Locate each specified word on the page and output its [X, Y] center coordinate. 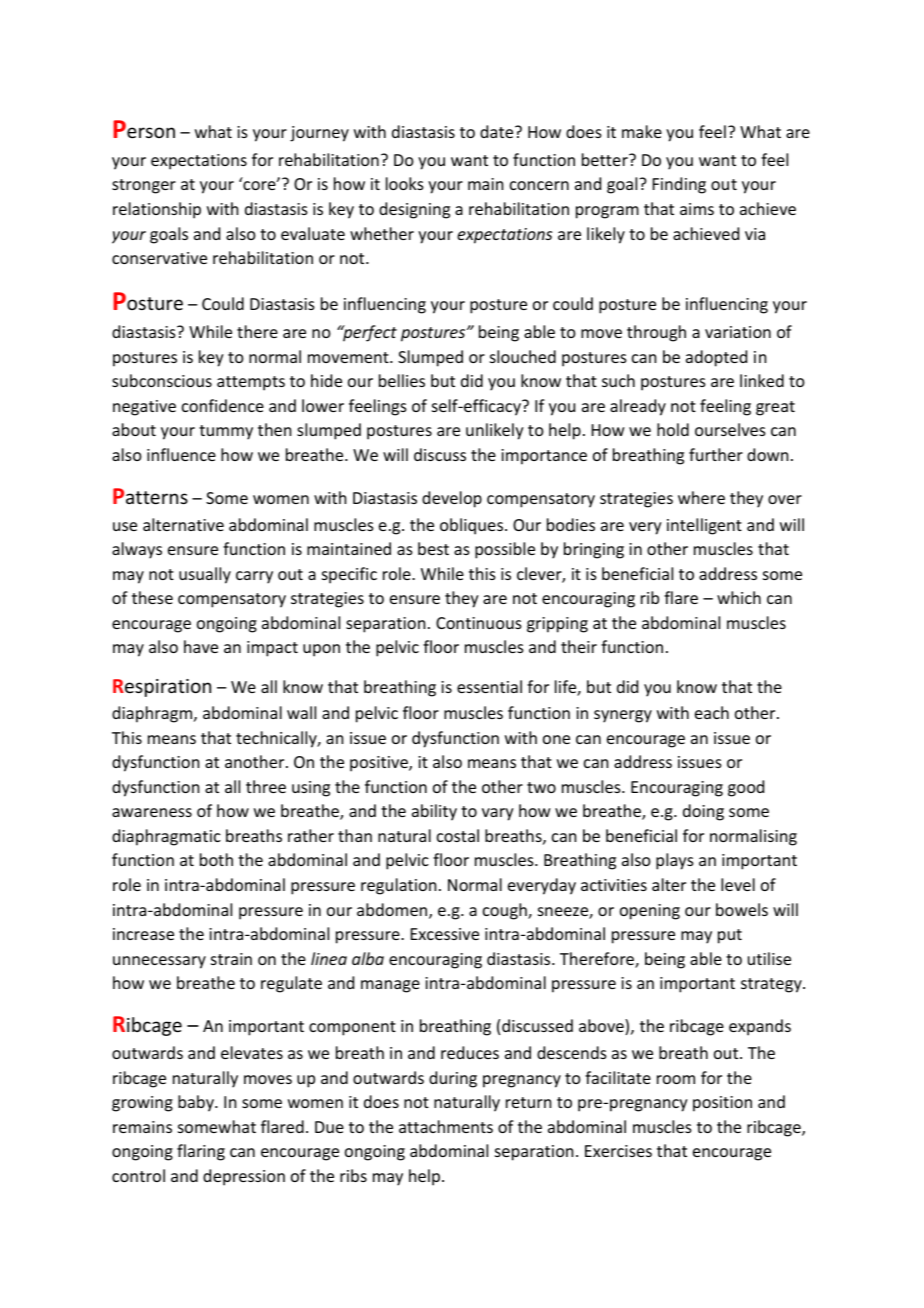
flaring [201, 1152]
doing [703, 812]
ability [434, 812]
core [259, 185]
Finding [679, 185]
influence [181, 454]
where [701, 497]
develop [452, 499]
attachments [446, 1126]
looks [405, 183]
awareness [152, 812]
